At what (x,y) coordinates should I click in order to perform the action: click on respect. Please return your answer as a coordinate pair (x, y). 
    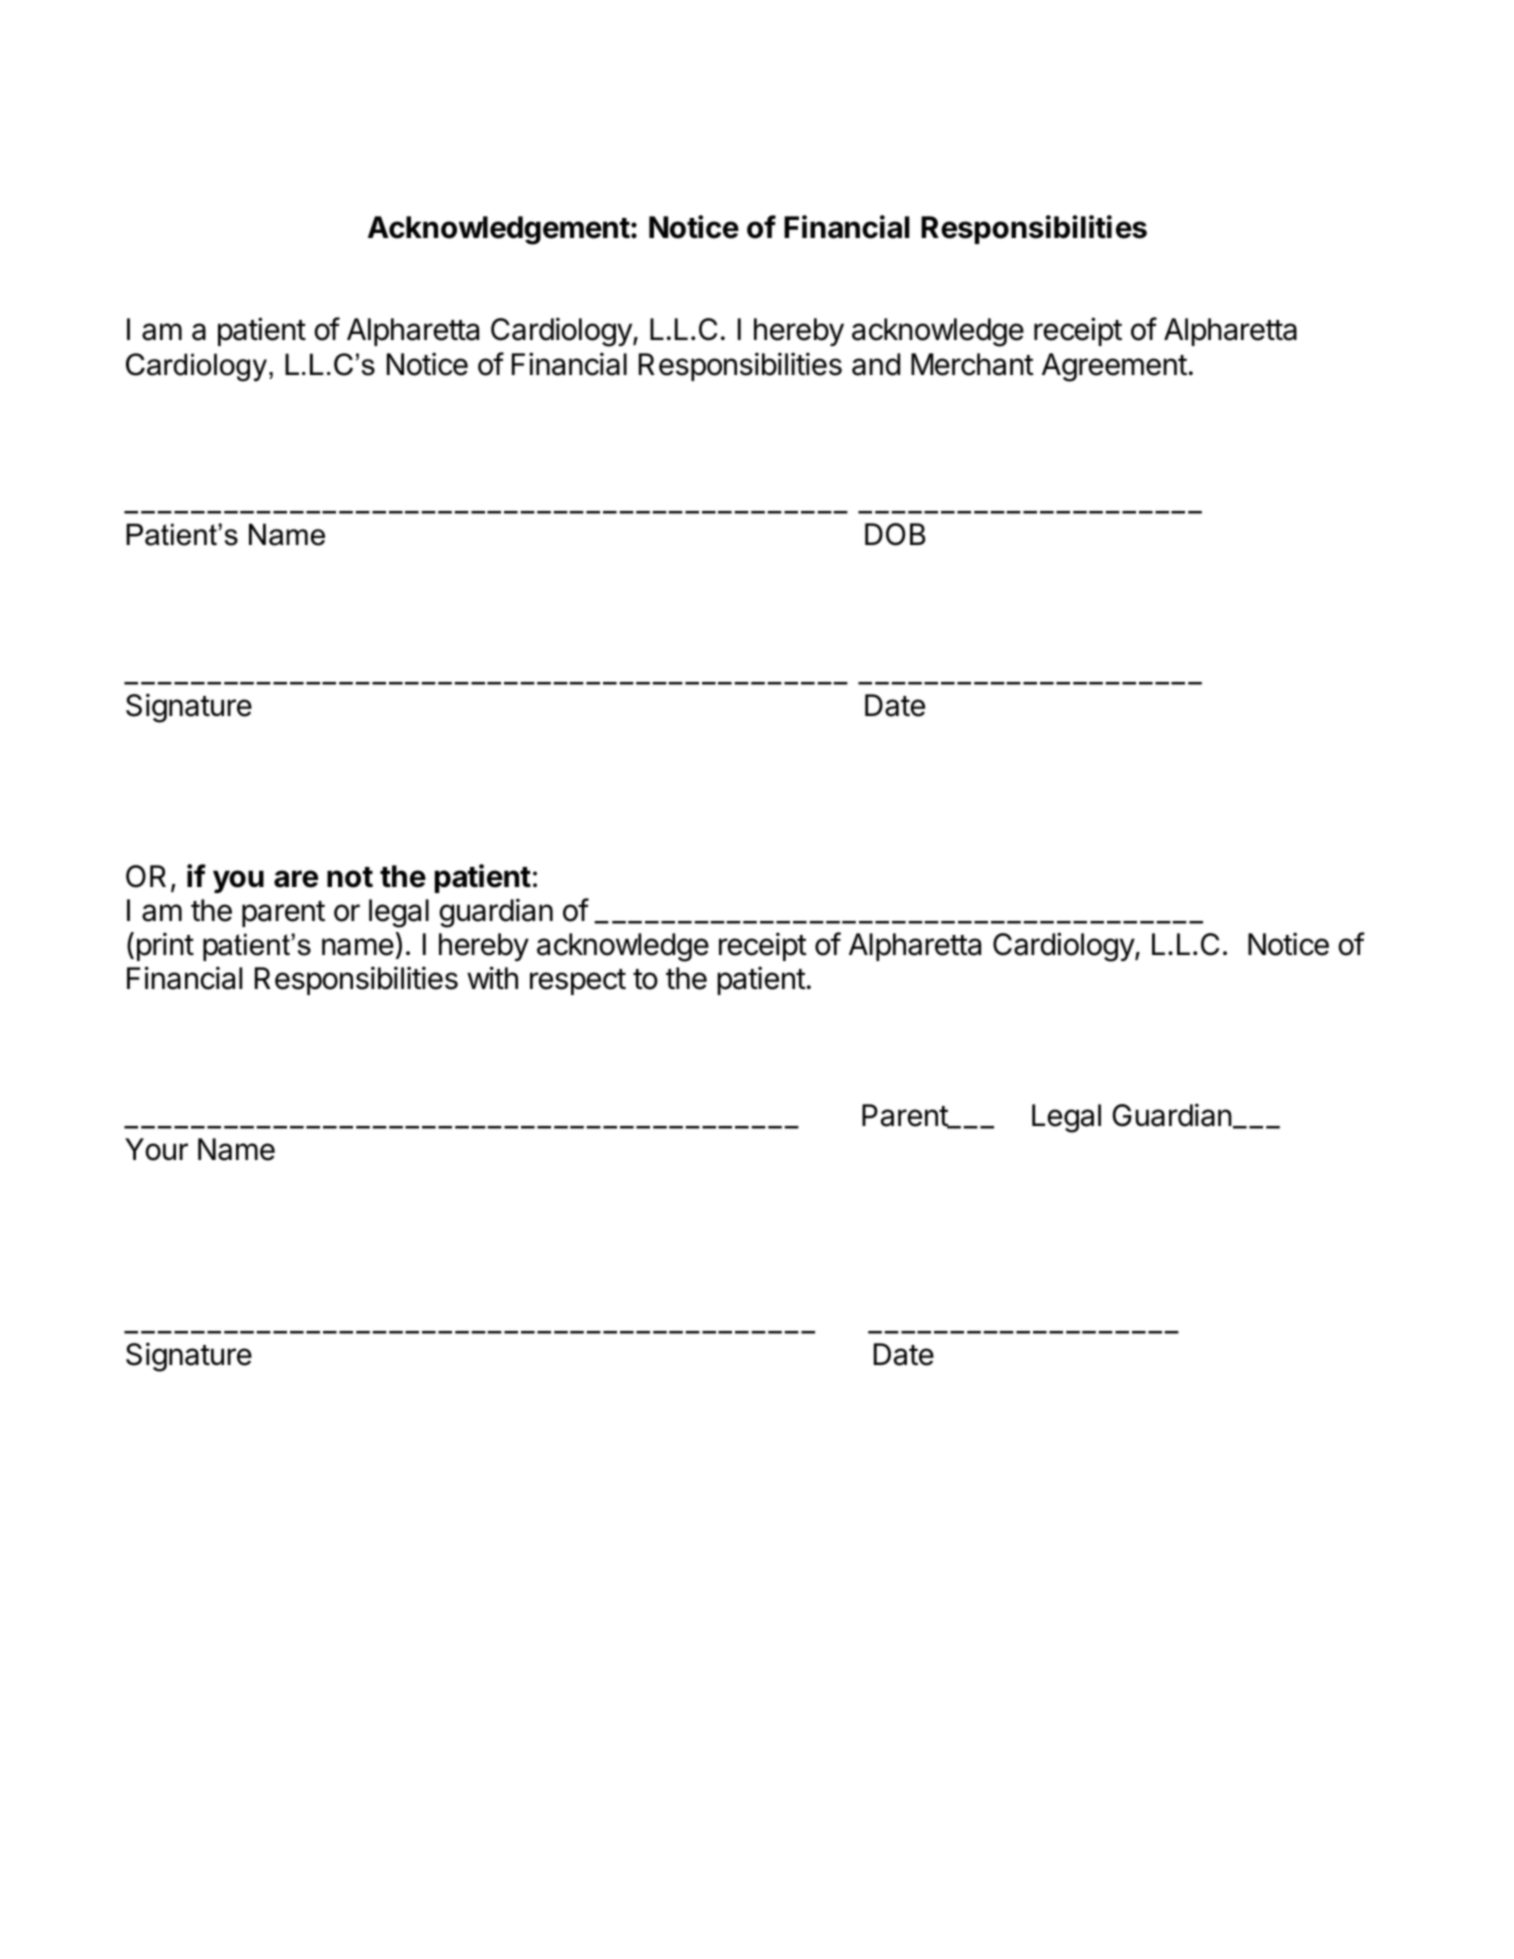
    Looking at the image, I should click on (578, 982).
